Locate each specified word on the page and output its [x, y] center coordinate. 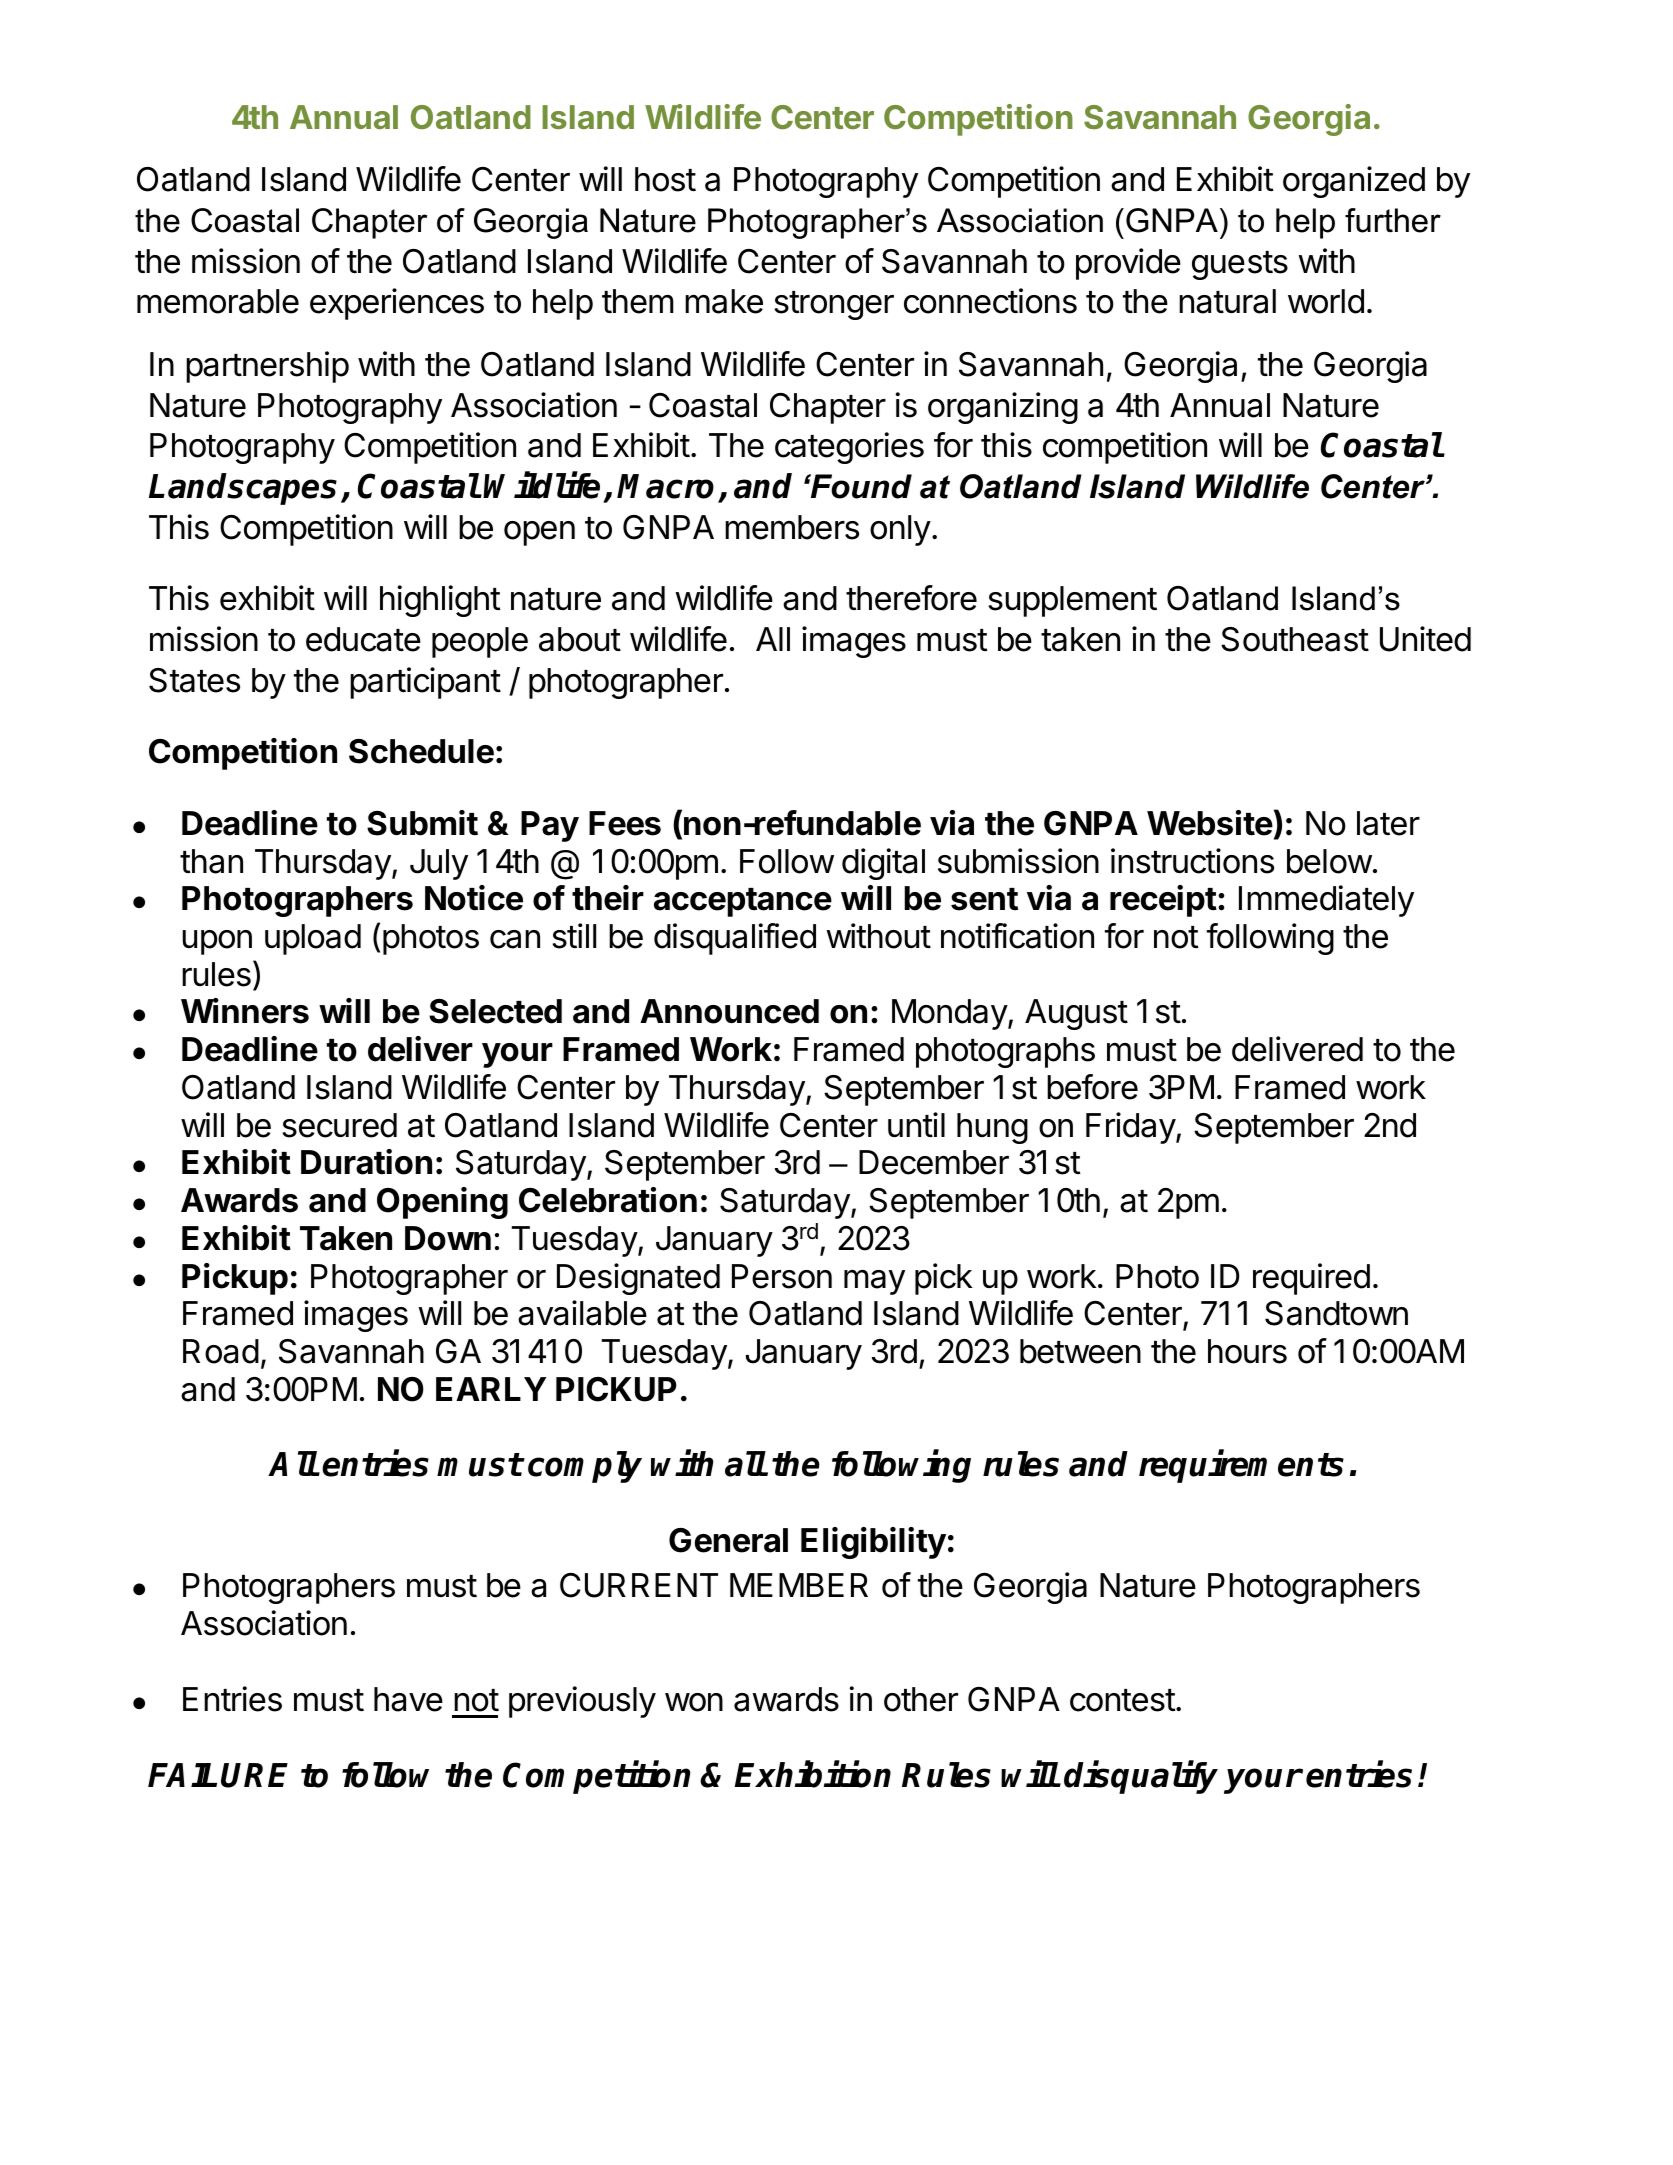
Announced [729, 1011]
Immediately [1326, 901]
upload [313, 939]
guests [1240, 265]
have [408, 1699]
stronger [834, 305]
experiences [397, 304]
